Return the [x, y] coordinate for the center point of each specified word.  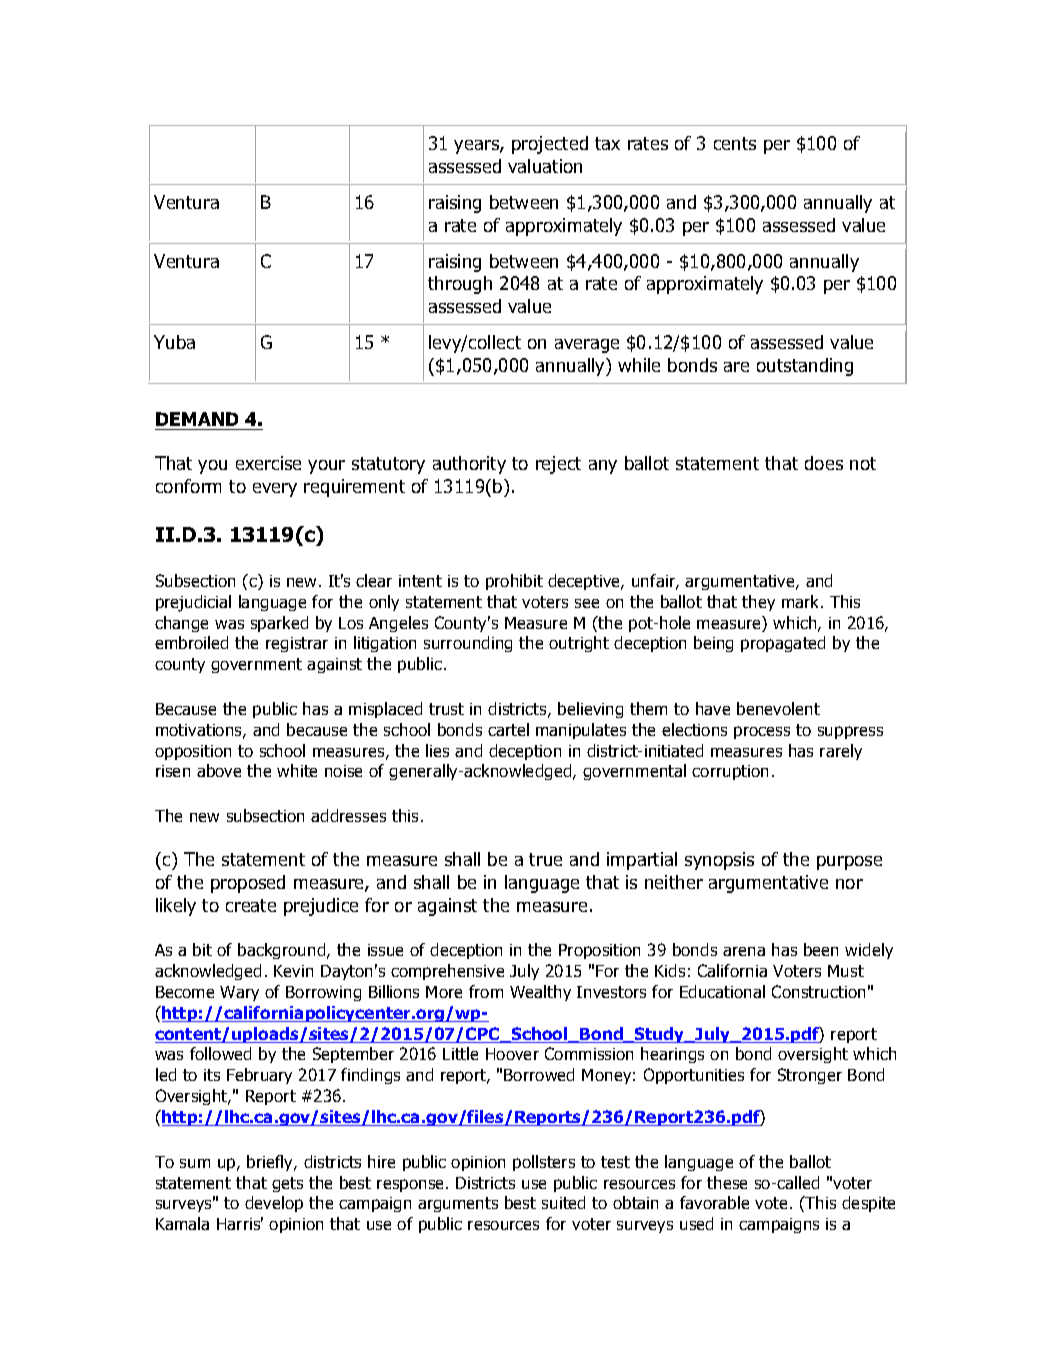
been [821, 949]
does [824, 463]
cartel [508, 729]
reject [558, 465]
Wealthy [540, 993]
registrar [297, 644]
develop [274, 1204]
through [460, 285]
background [283, 951]
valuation [545, 166]
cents [735, 143]
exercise [268, 463]
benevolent [778, 708]
